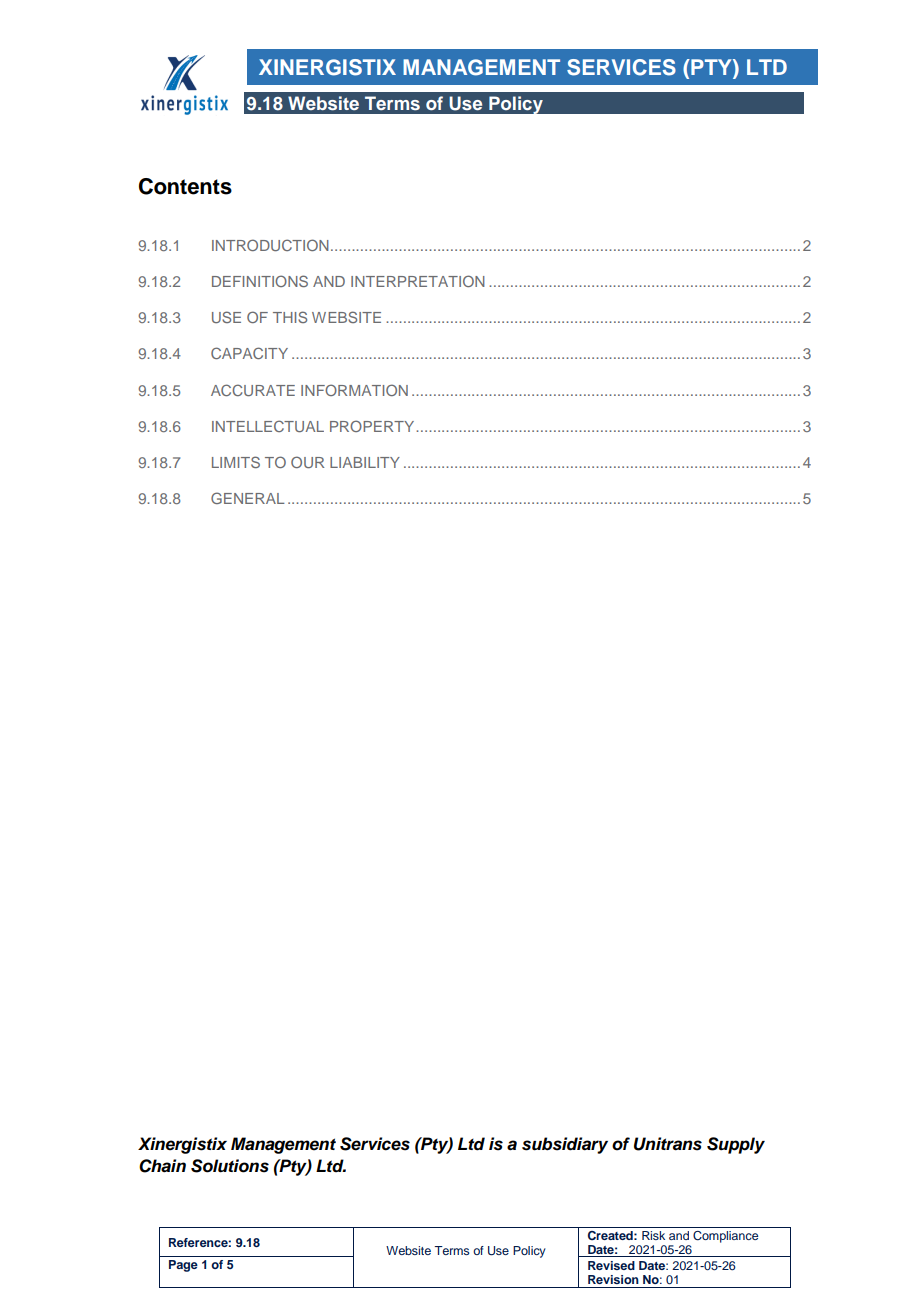 The width and height of the image is (924, 1308). I want to click on Solutions, so click(230, 1166).
